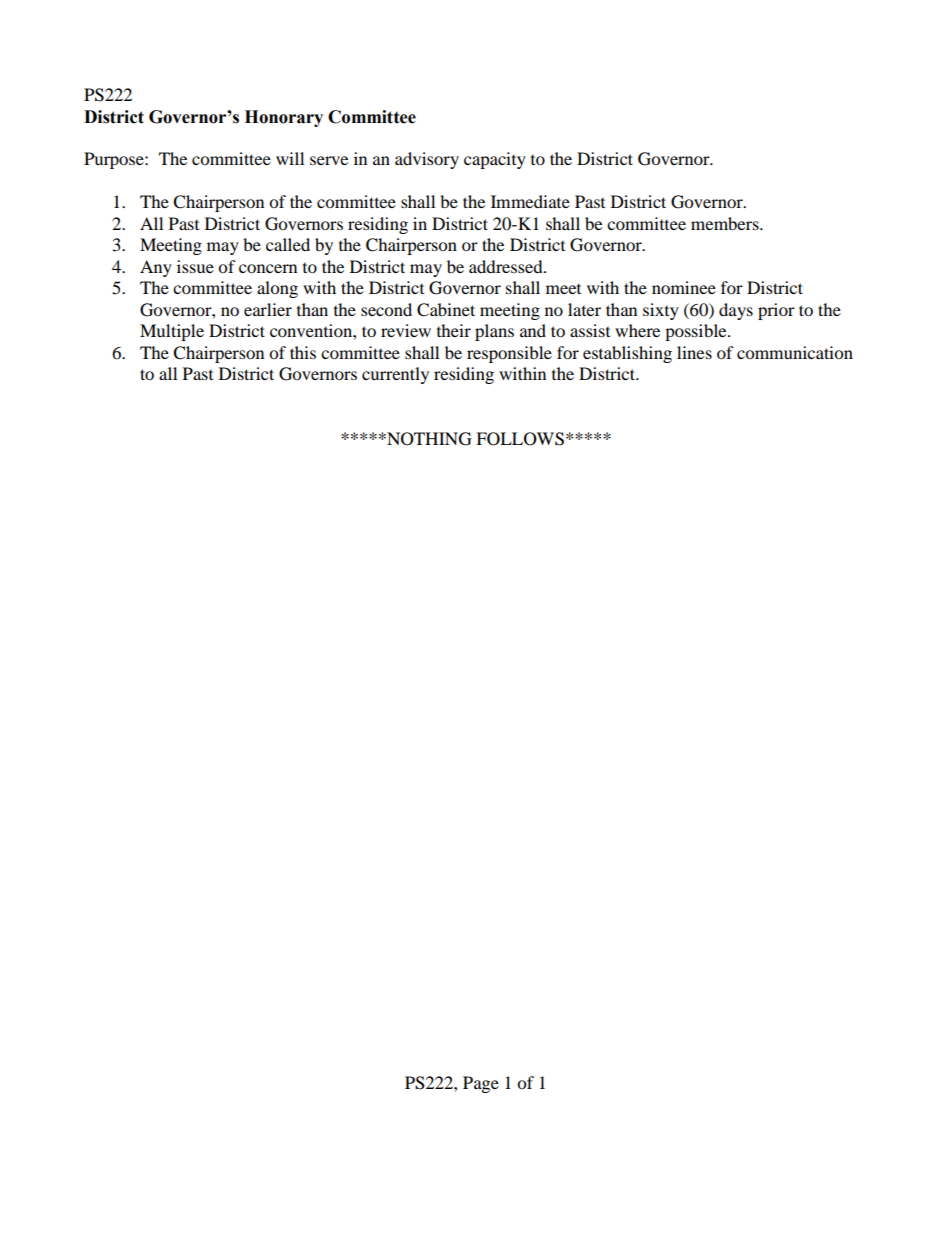 The image size is (952, 1233). What do you see at coordinates (395, 375) in the document?
I see `currently` at bounding box center [395, 375].
